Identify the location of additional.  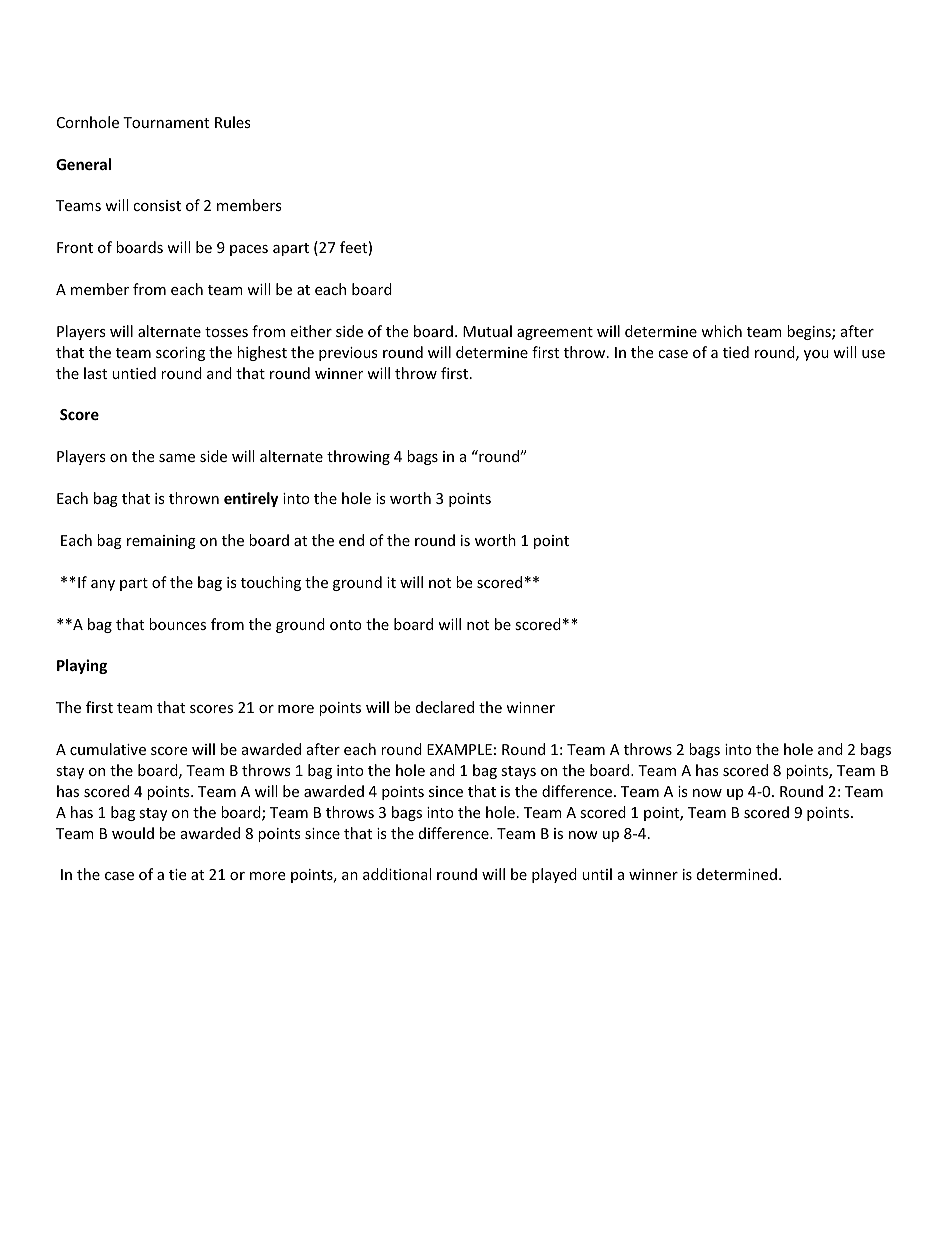
(397, 874).
